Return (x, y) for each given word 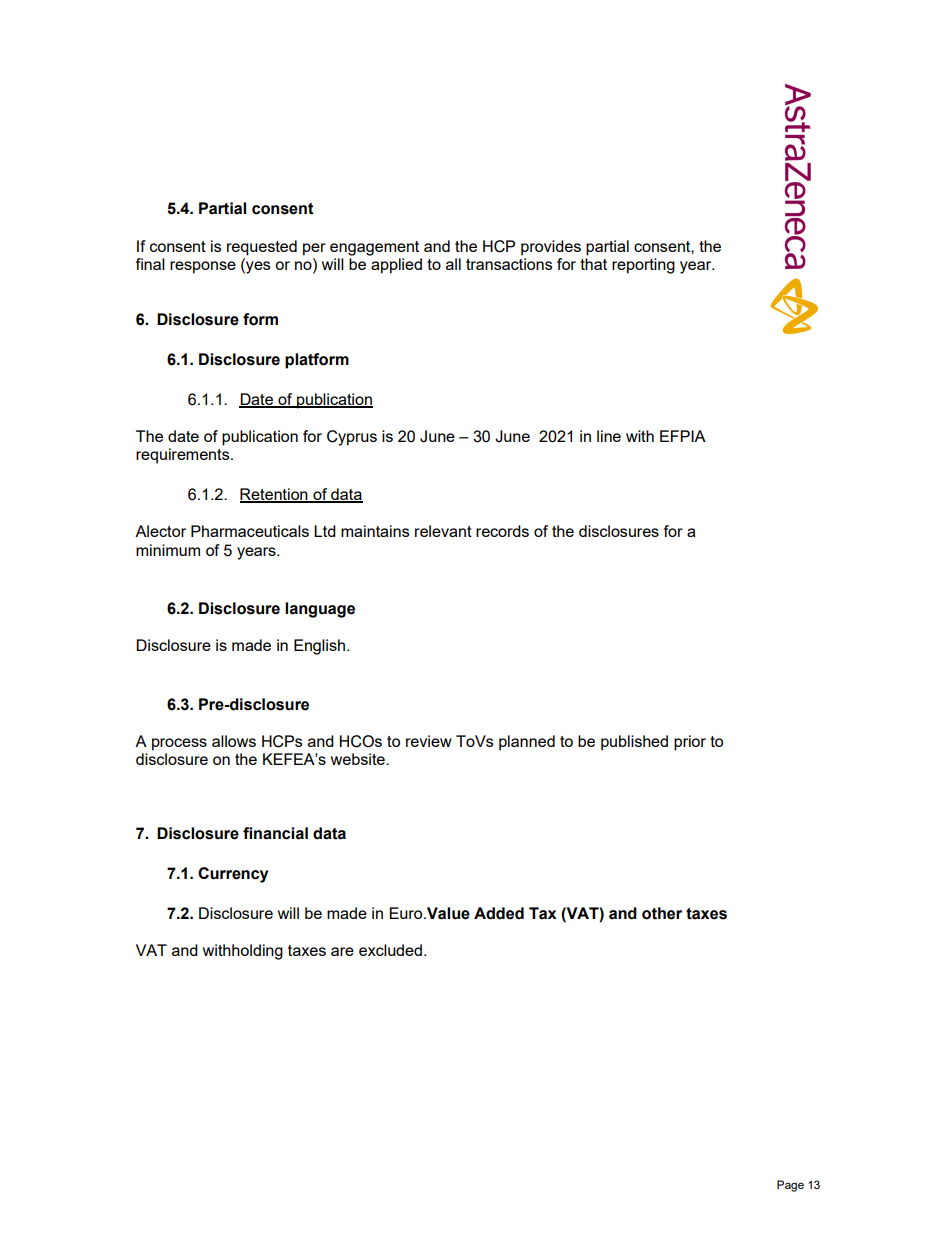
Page (790, 1186)
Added (499, 913)
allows (234, 741)
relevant (443, 531)
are (342, 951)
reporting (643, 266)
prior (690, 743)
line (609, 436)
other (662, 913)
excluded (390, 950)
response (203, 267)
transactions (509, 264)
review (429, 741)
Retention (275, 495)
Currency (233, 875)
